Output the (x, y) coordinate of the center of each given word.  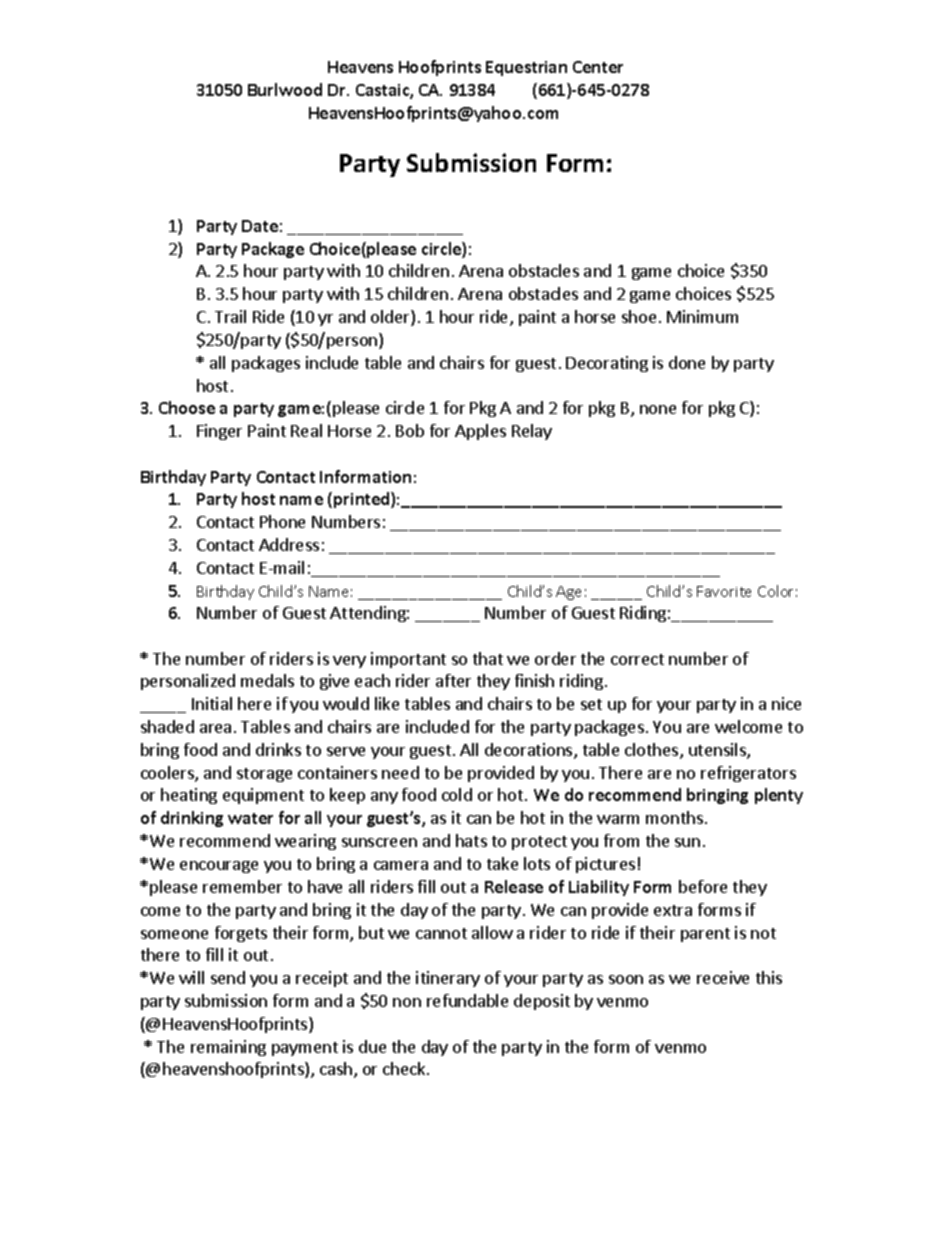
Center (598, 67)
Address (289, 544)
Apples (480, 432)
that (488, 658)
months (674, 817)
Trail (230, 316)
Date (260, 226)
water (250, 818)
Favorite (724, 591)
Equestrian (526, 68)
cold (457, 794)
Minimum (702, 316)
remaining (228, 1048)
